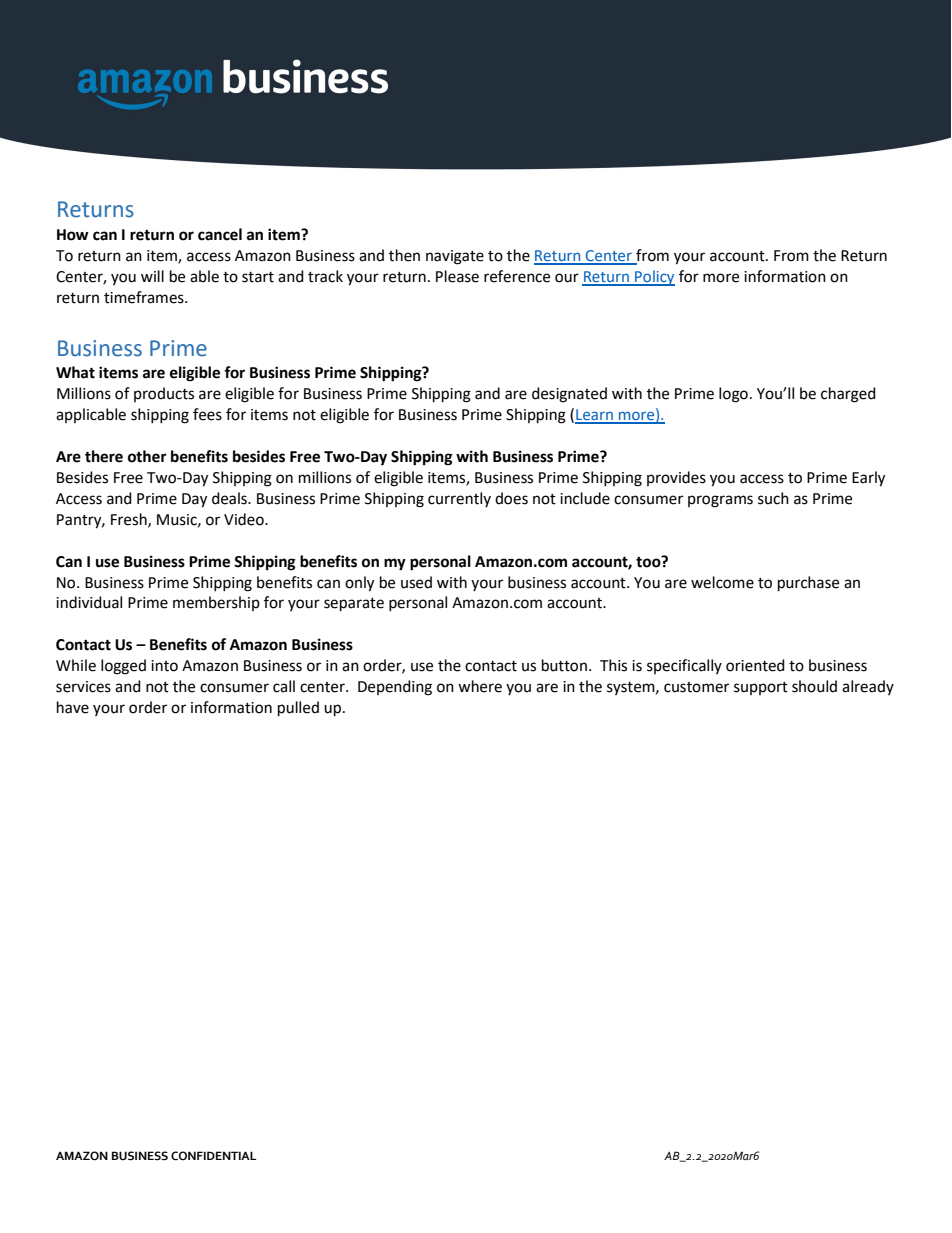 This screenshot has height=1233, width=952. What do you see at coordinates (480, 686) in the screenshot?
I see `where` at bounding box center [480, 686].
